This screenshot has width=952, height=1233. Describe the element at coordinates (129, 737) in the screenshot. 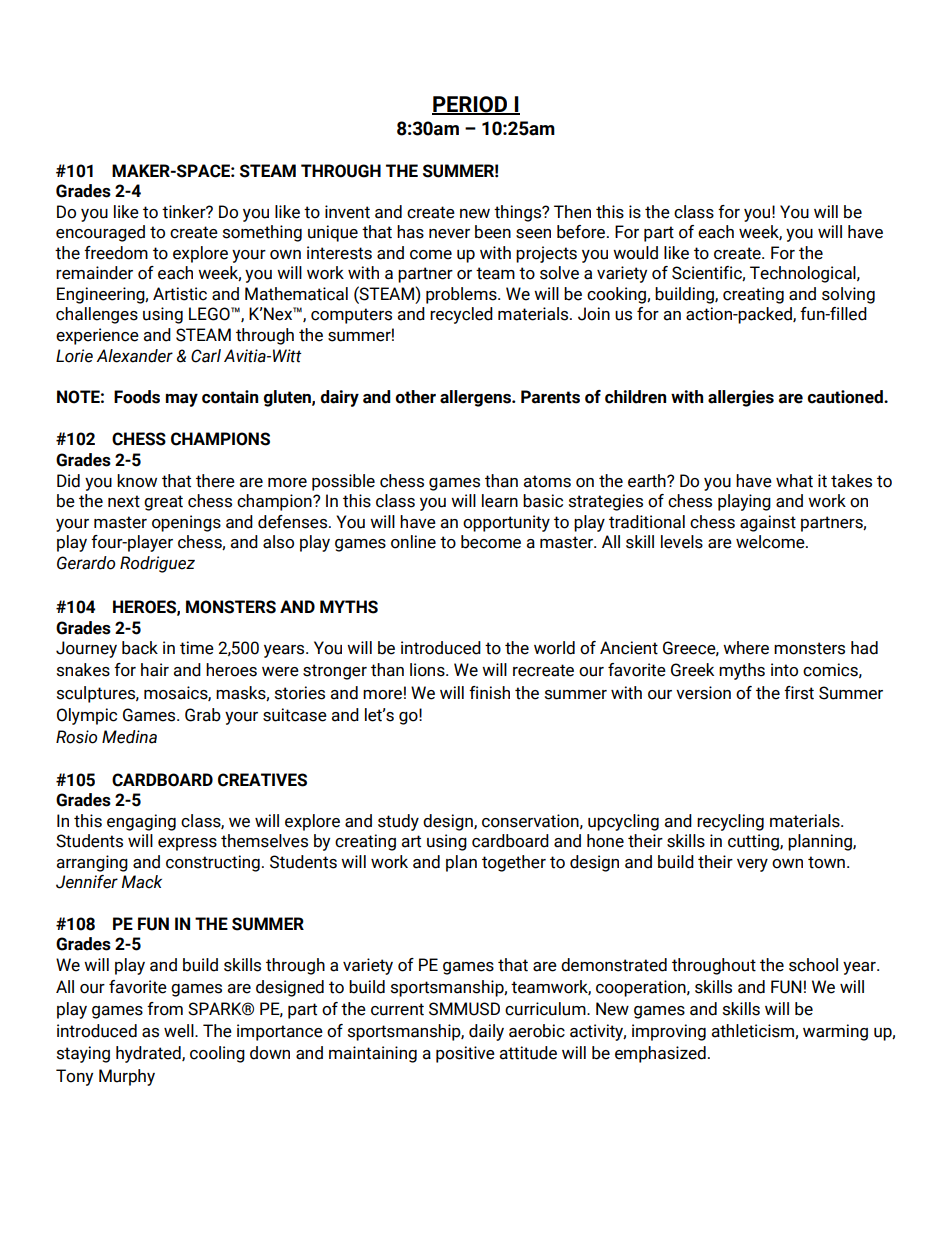

I see `Medina` at that location.
